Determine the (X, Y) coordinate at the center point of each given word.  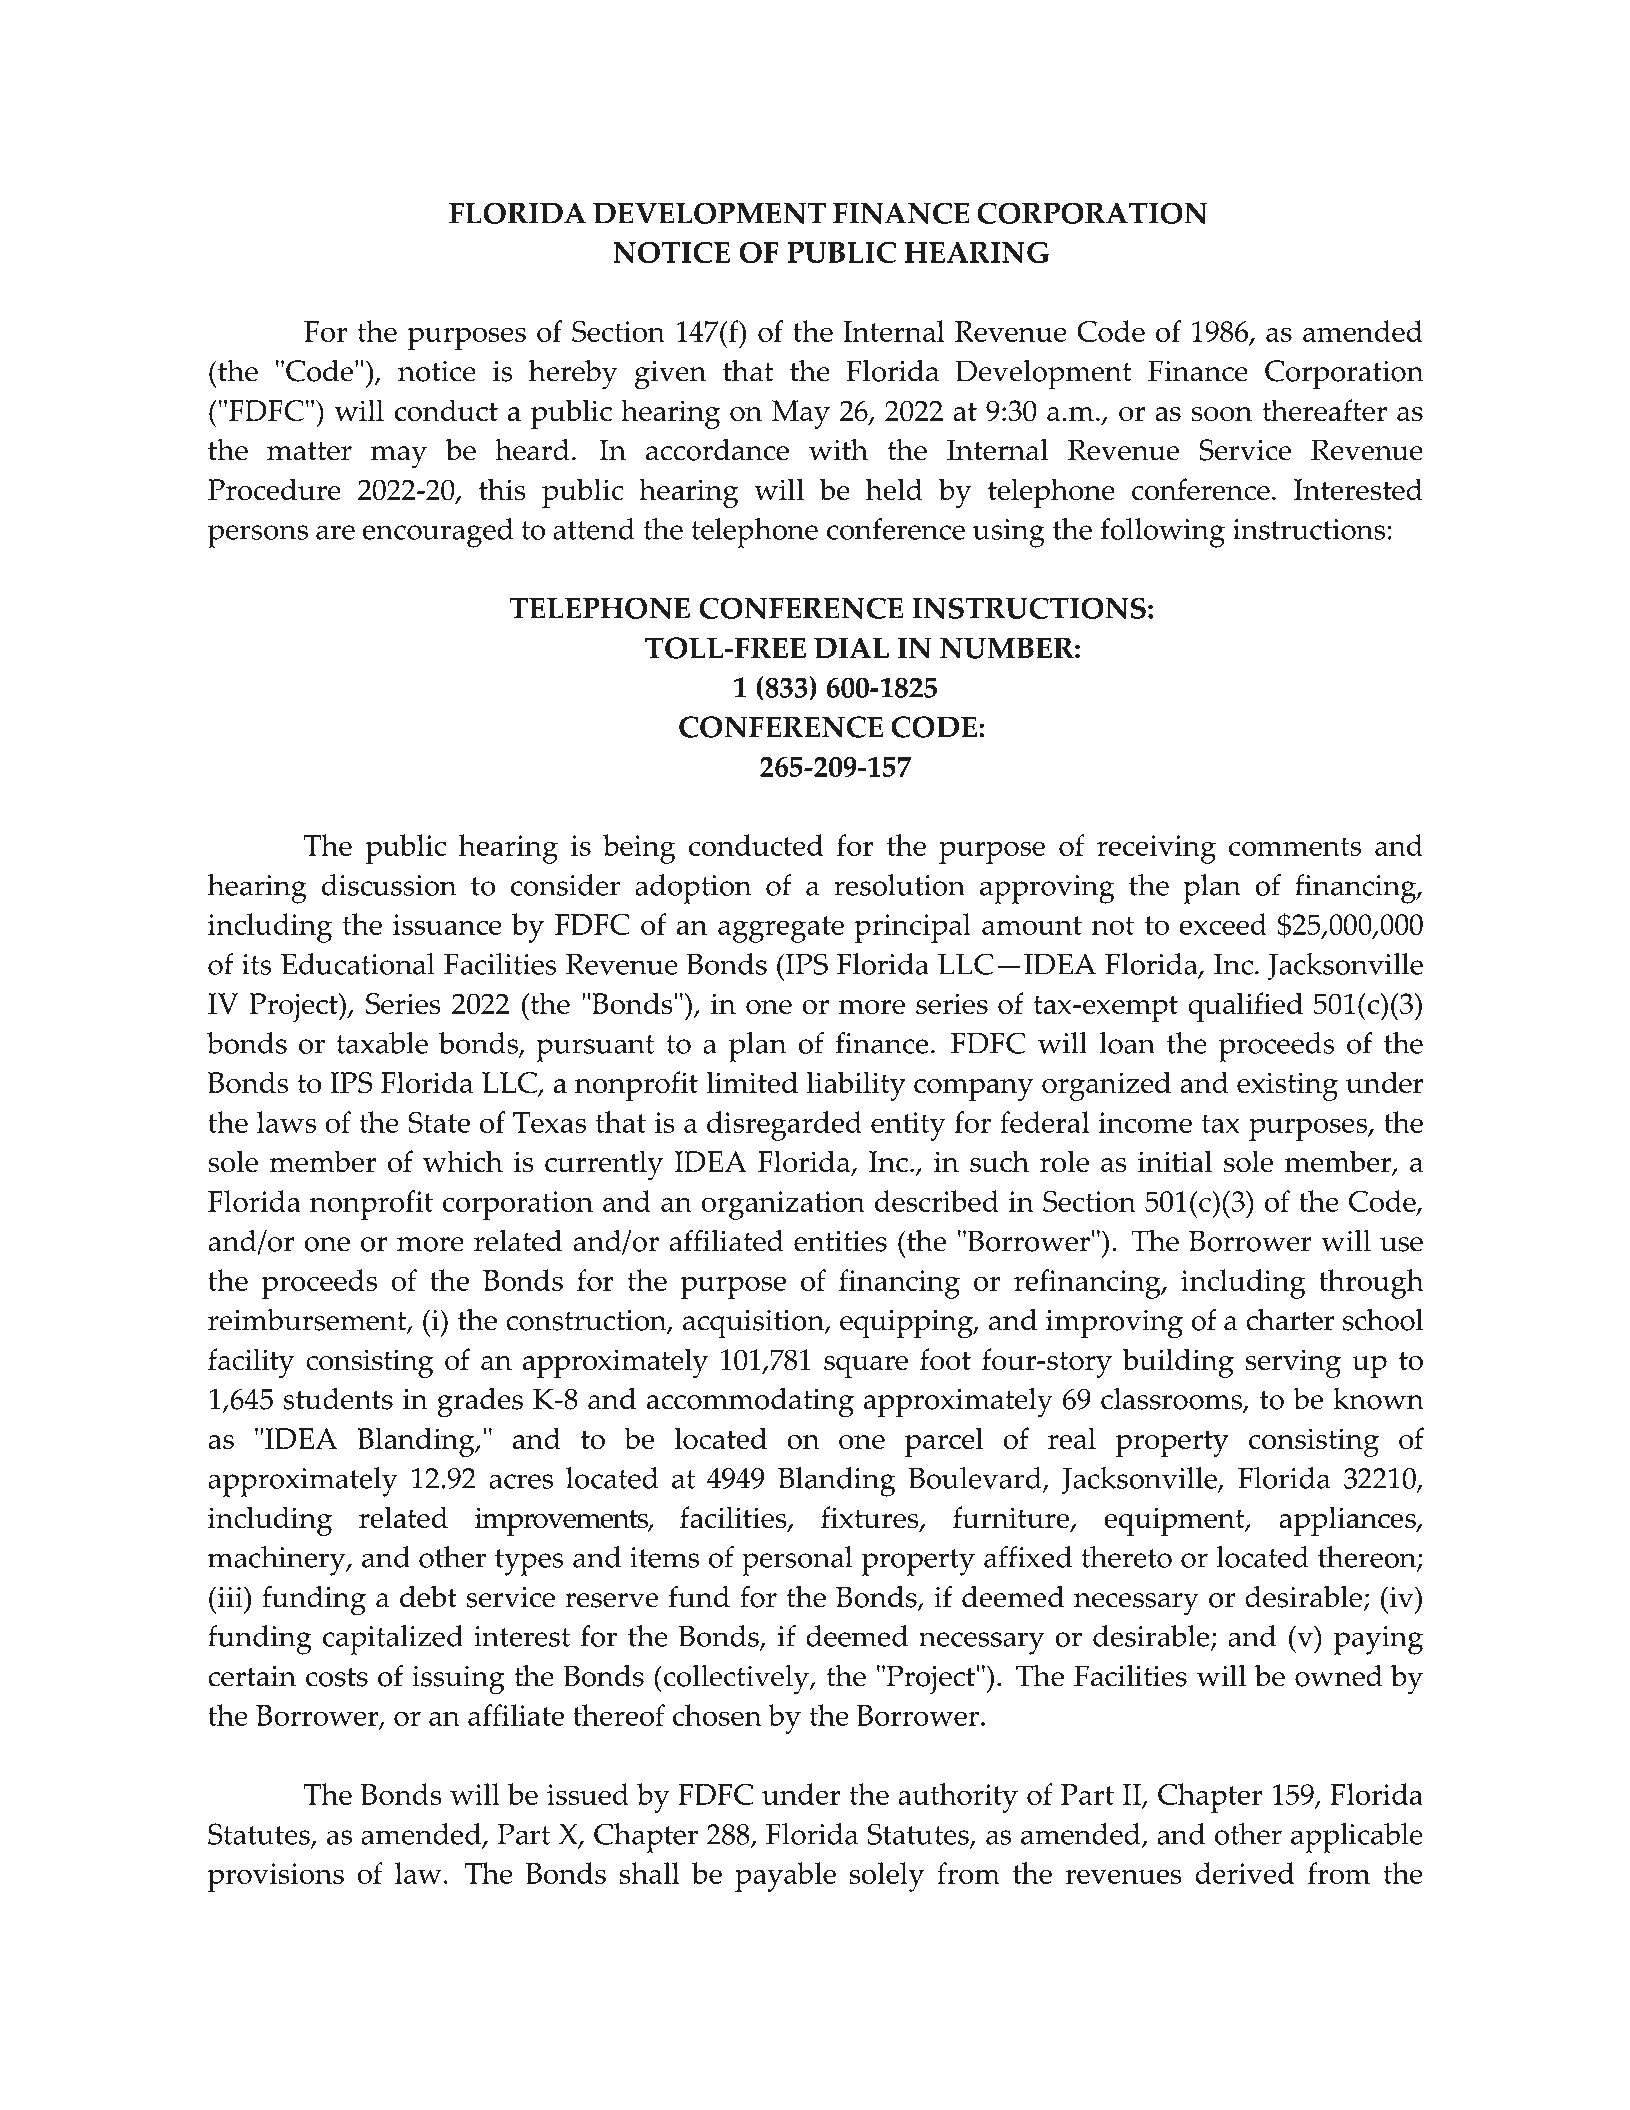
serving (1293, 1363)
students (338, 1399)
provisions (276, 1877)
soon (1222, 414)
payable (785, 1877)
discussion (389, 885)
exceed (1223, 924)
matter (309, 451)
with (838, 450)
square (866, 1367)
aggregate (781, 929)
